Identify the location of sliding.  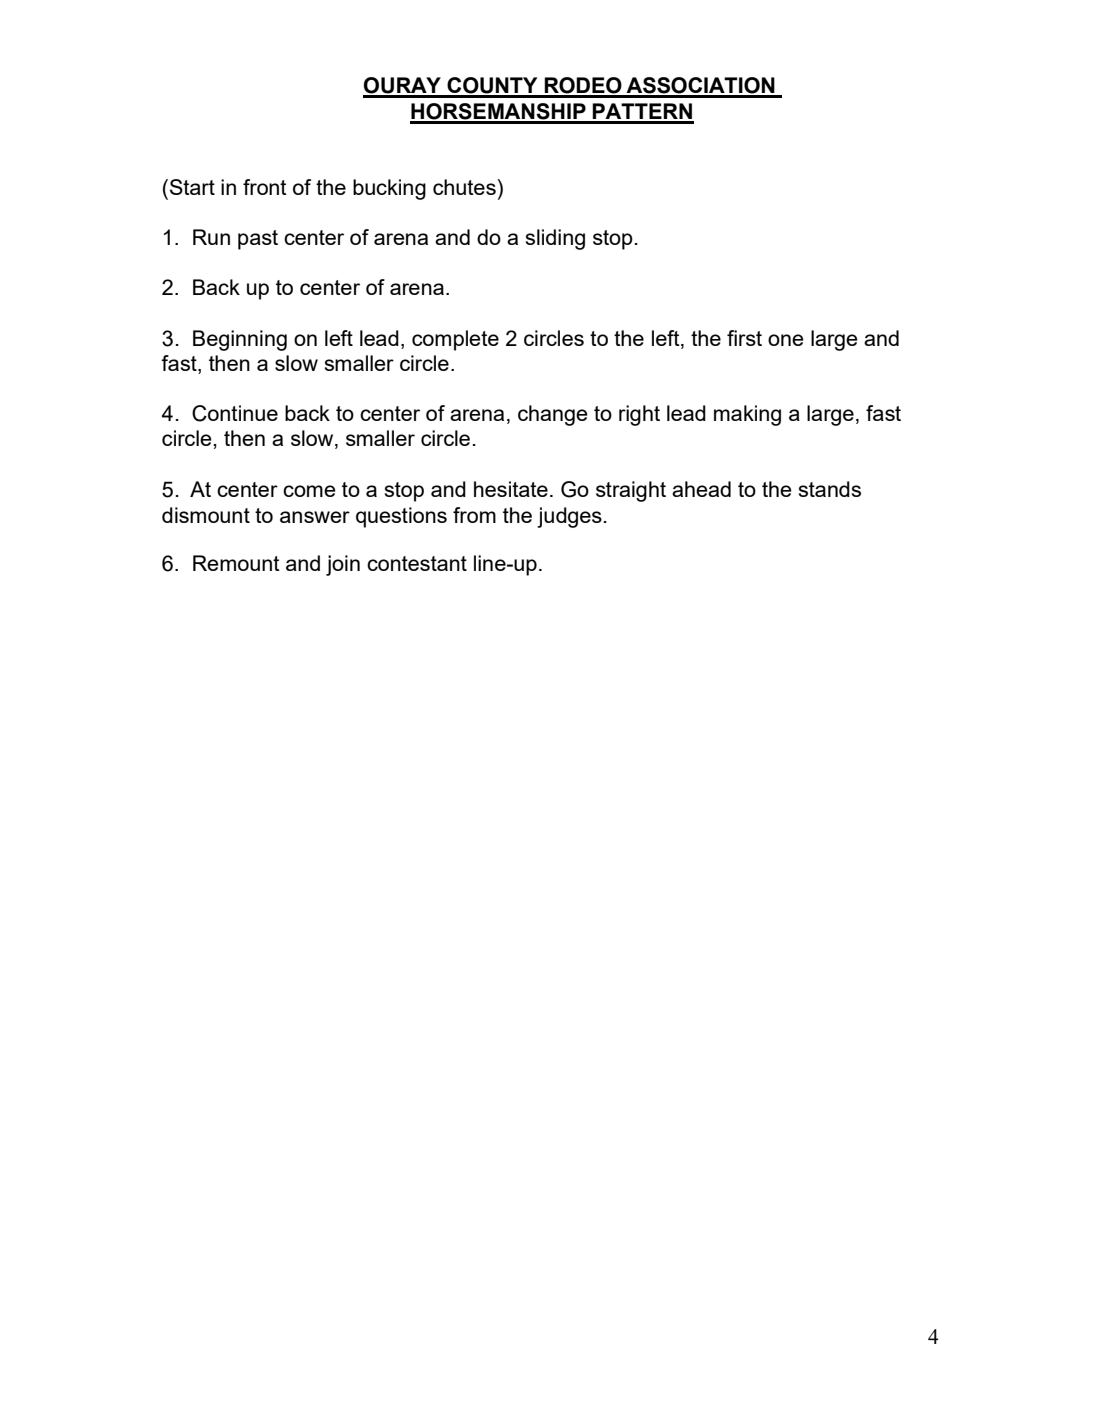
(555, 239).
